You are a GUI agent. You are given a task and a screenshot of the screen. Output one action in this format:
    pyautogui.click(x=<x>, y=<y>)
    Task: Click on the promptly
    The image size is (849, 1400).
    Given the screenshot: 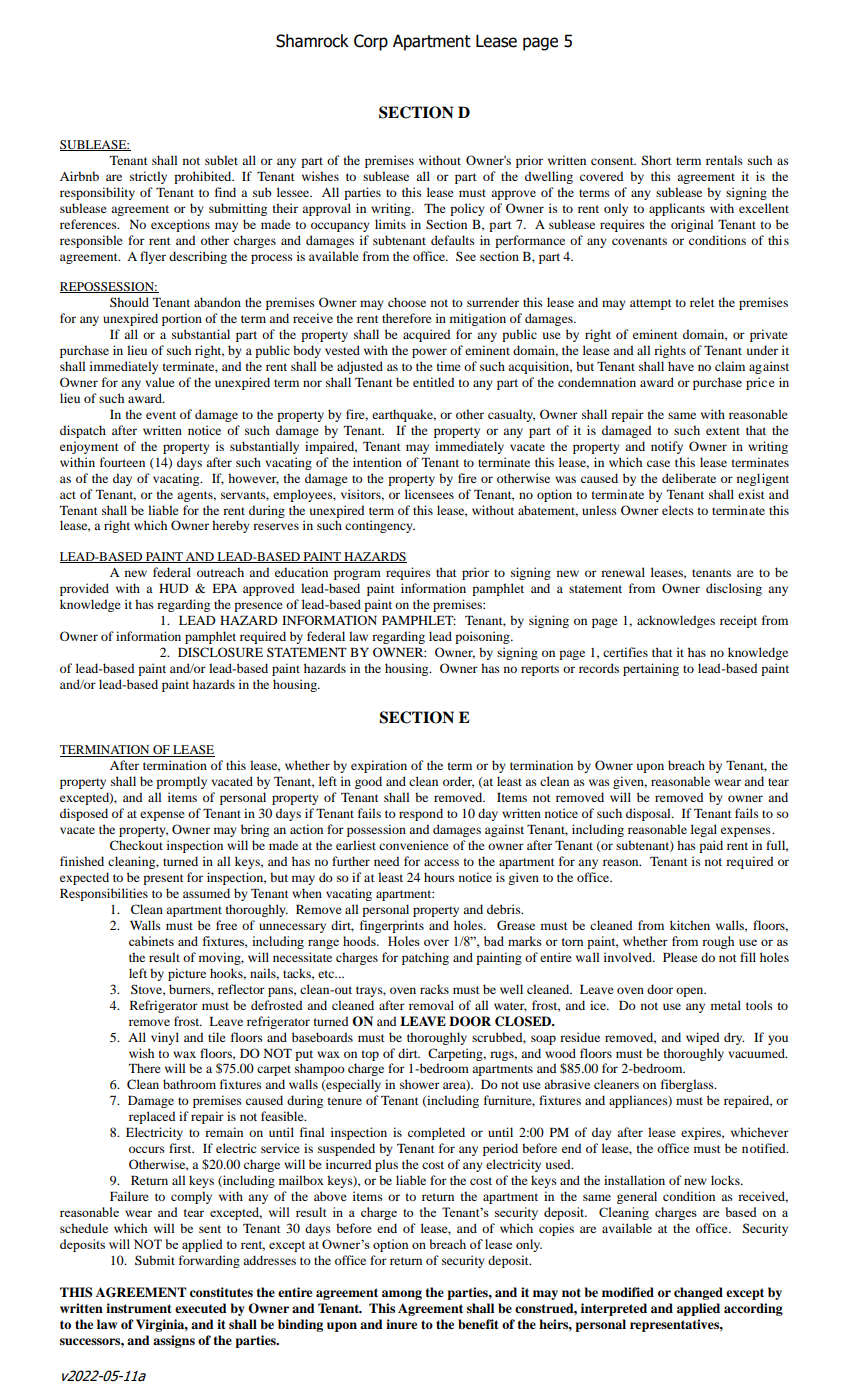 What is the action you would take?
    pyautogui.click(x=181, y=782)
